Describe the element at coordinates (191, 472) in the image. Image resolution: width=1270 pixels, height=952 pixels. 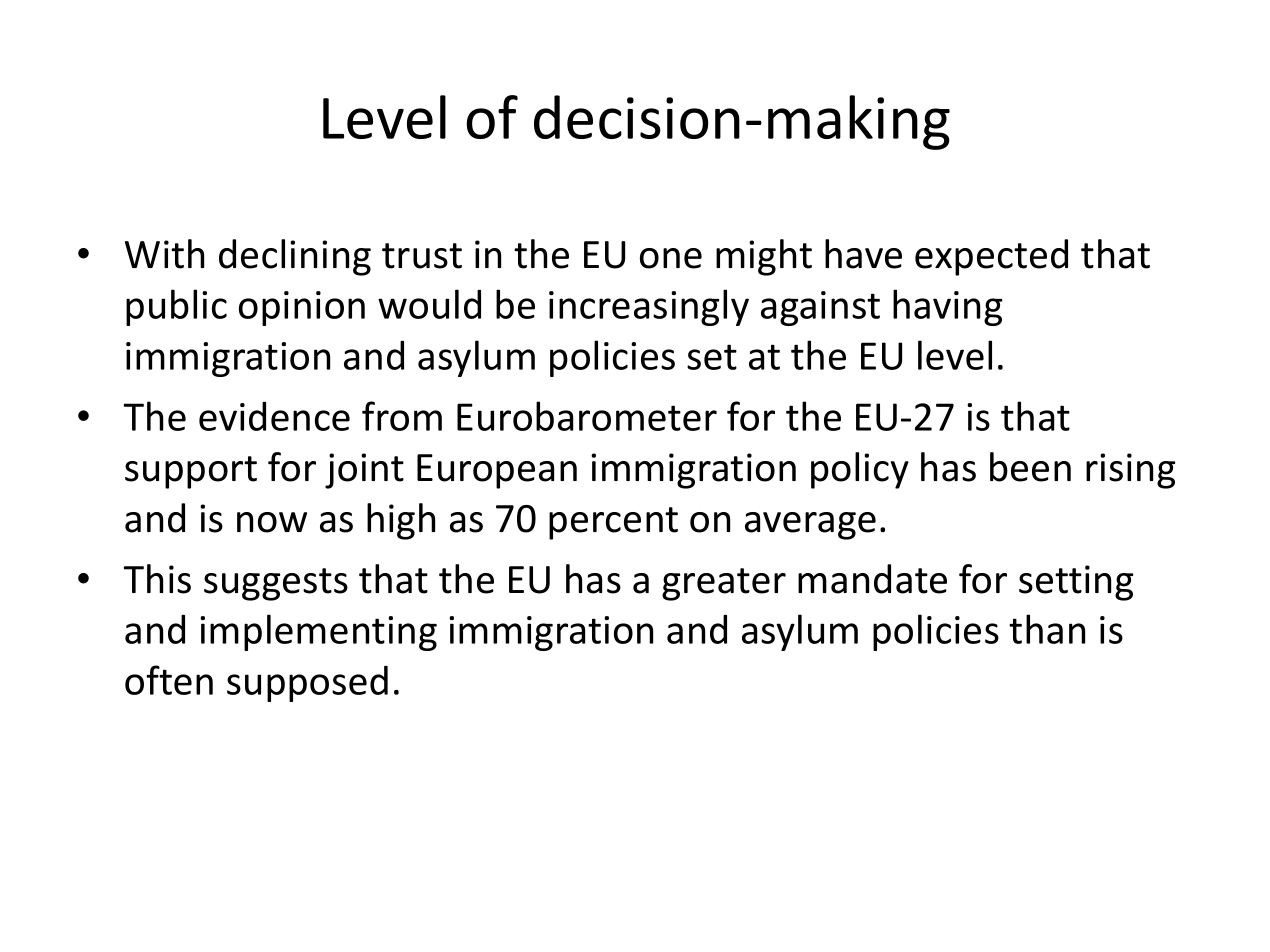
I see `support` at that location.
